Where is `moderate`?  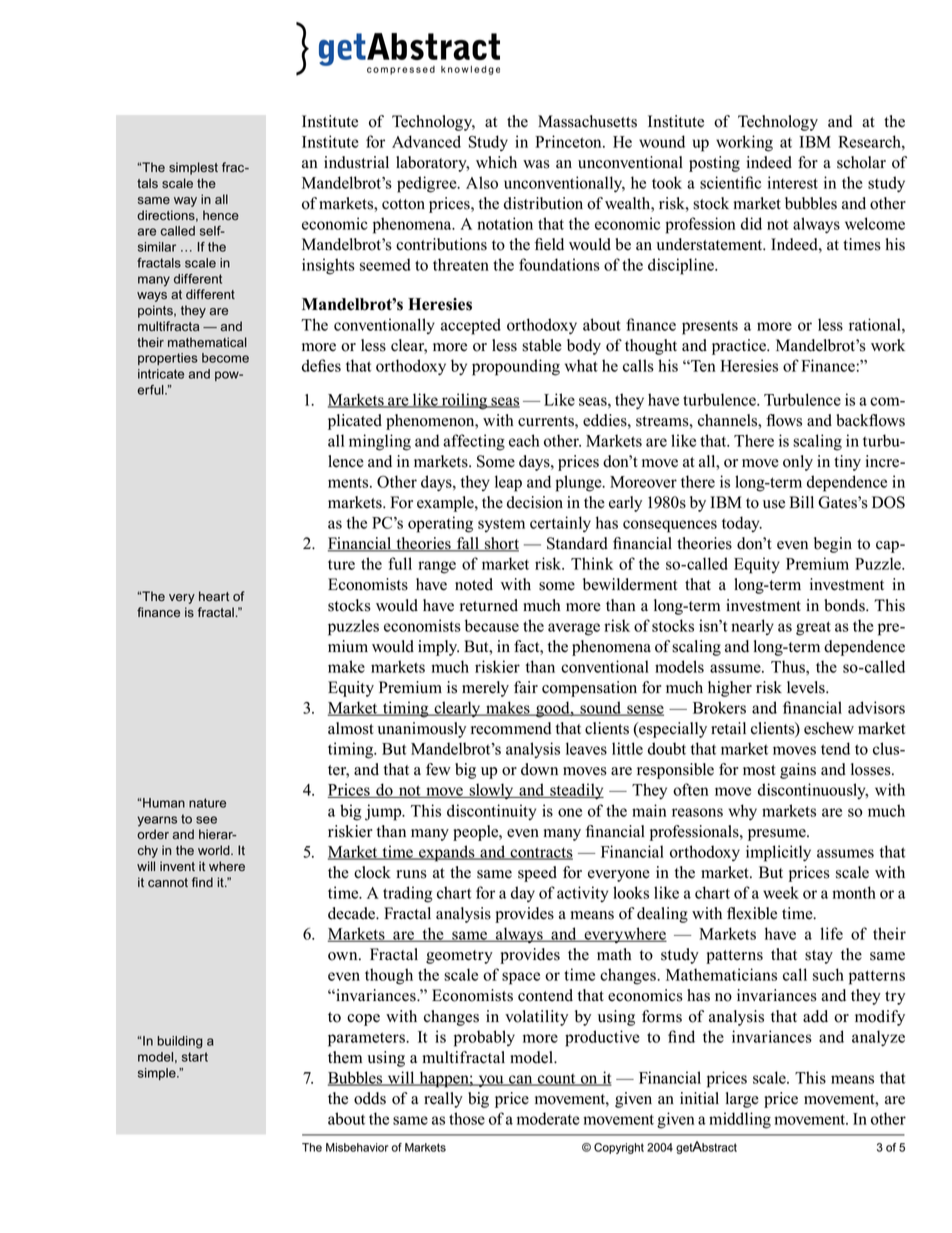 moderate is located at coordinates (548, 1118).
